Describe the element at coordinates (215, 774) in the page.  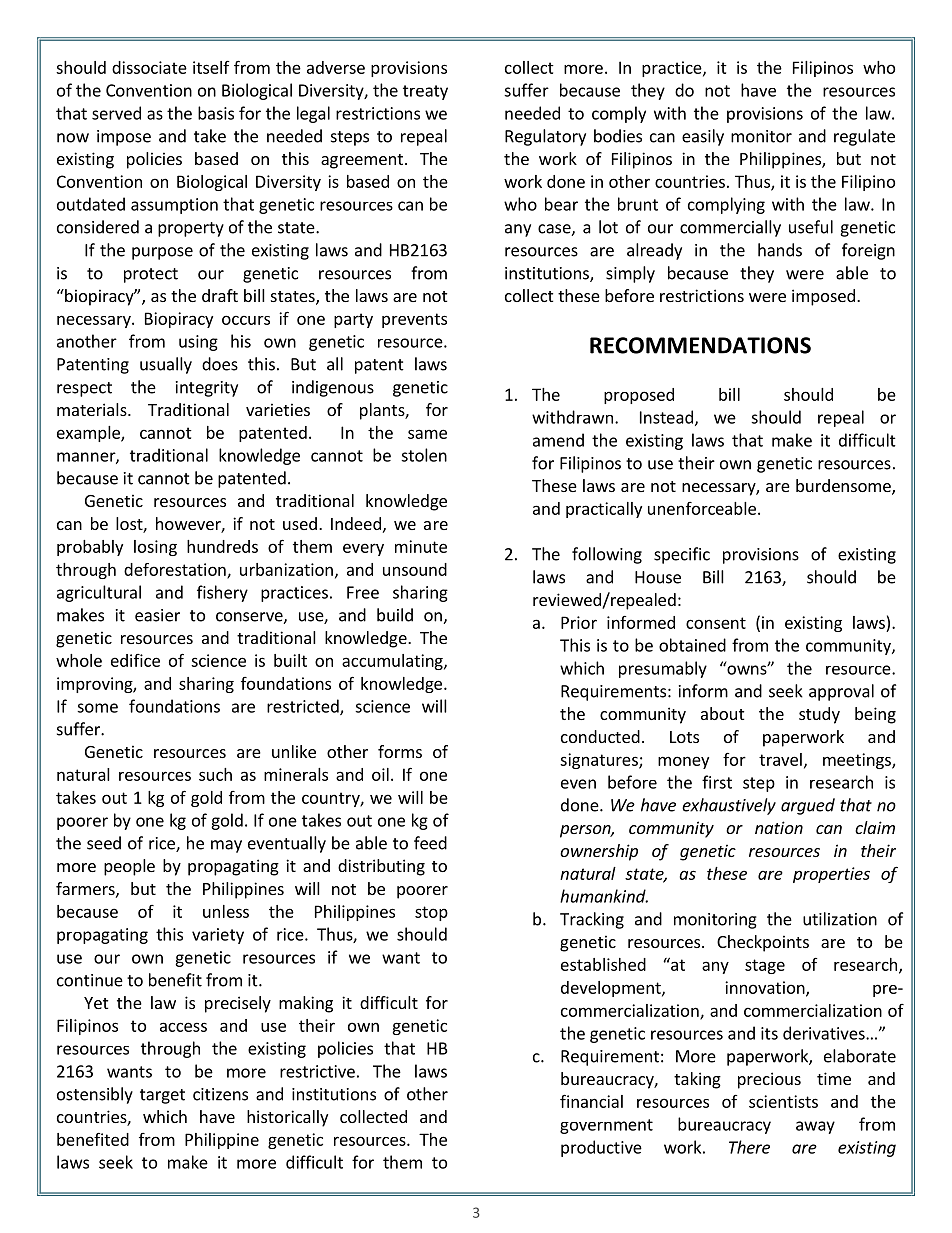
I see `such` at that location.
